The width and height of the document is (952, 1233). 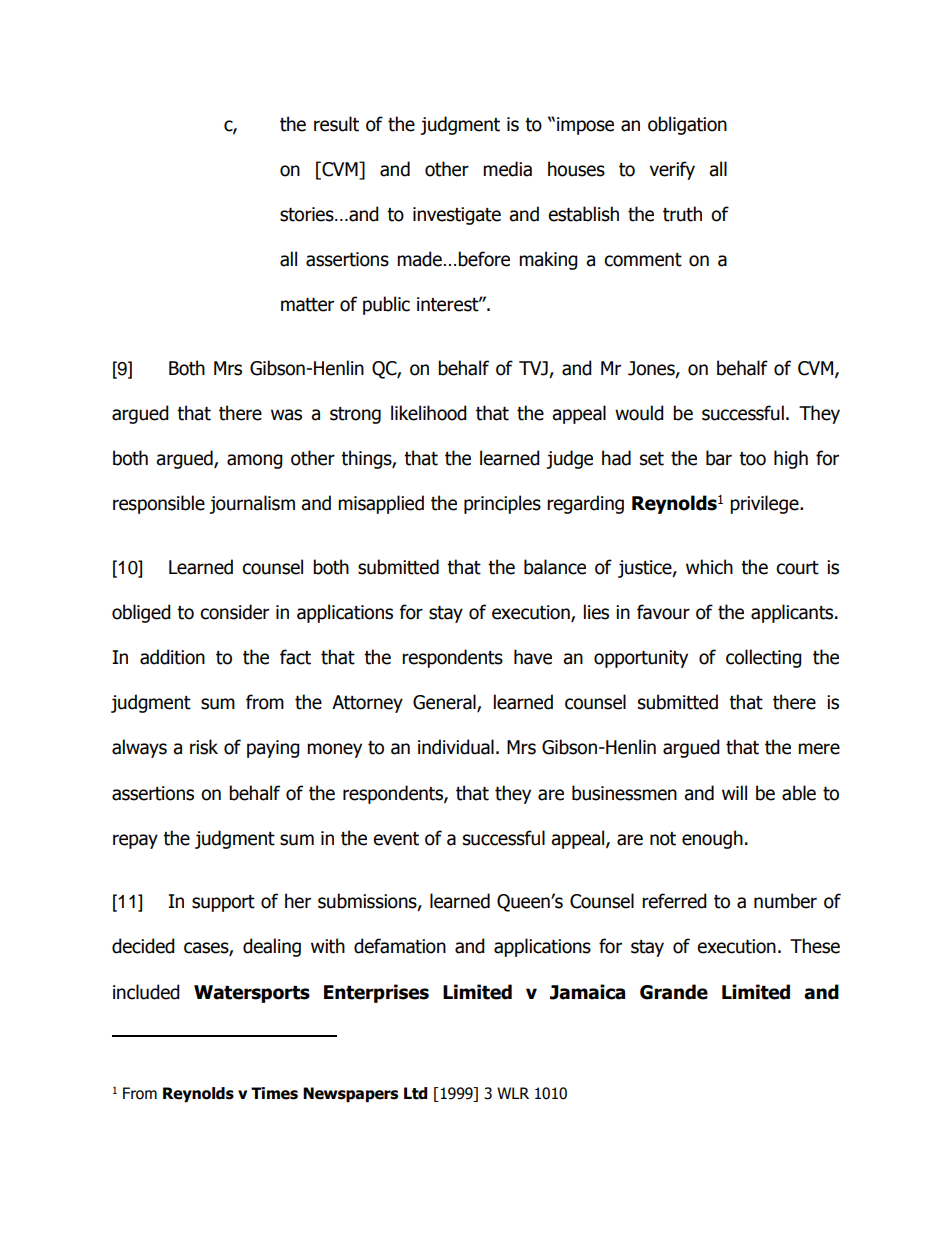 I want to click on risk, so click(x=204, y=747).
